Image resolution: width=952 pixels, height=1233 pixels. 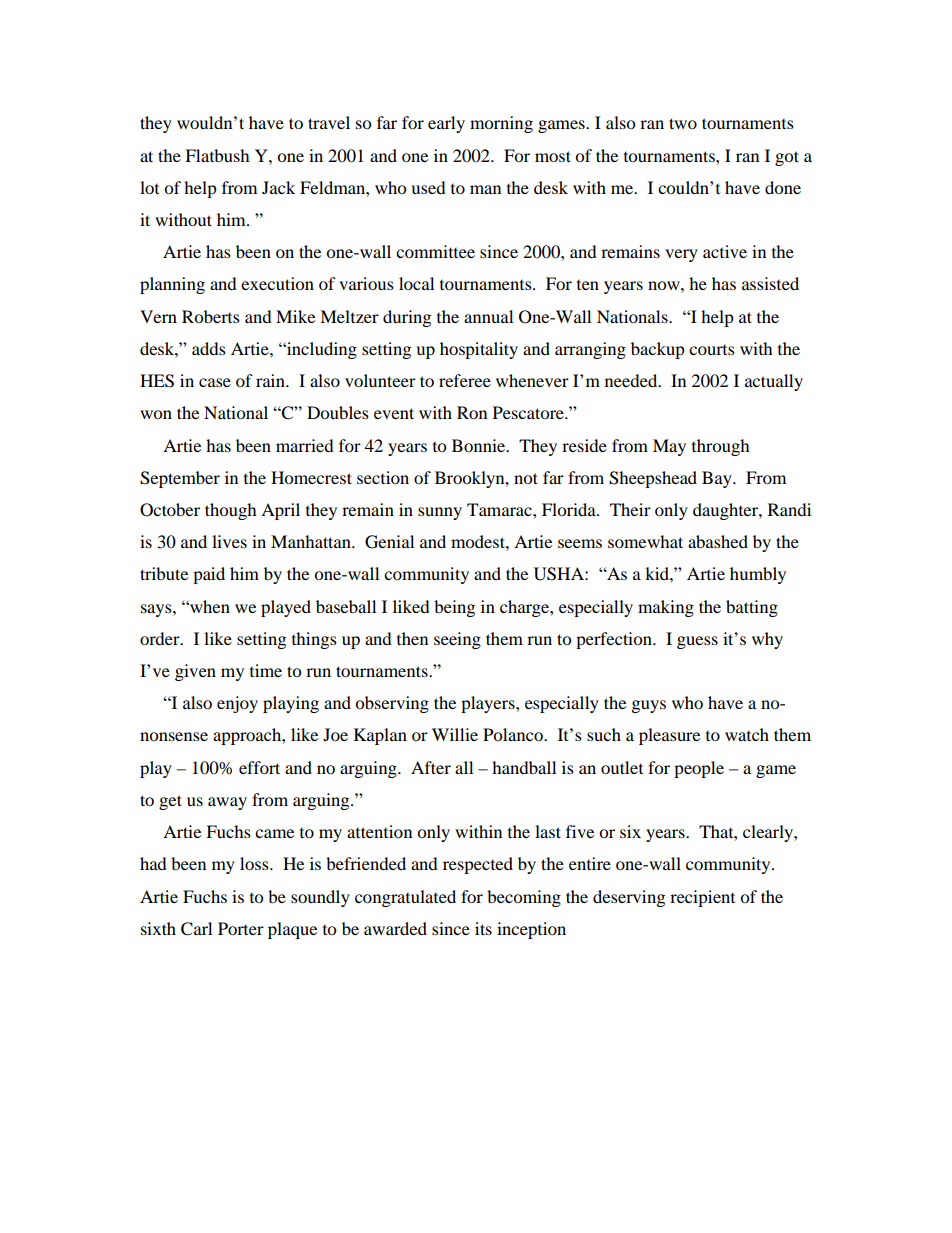 What do you see at coordinates (241, 928) in the screenshot?
I see `Porter` at bounding box center [241, 928].
